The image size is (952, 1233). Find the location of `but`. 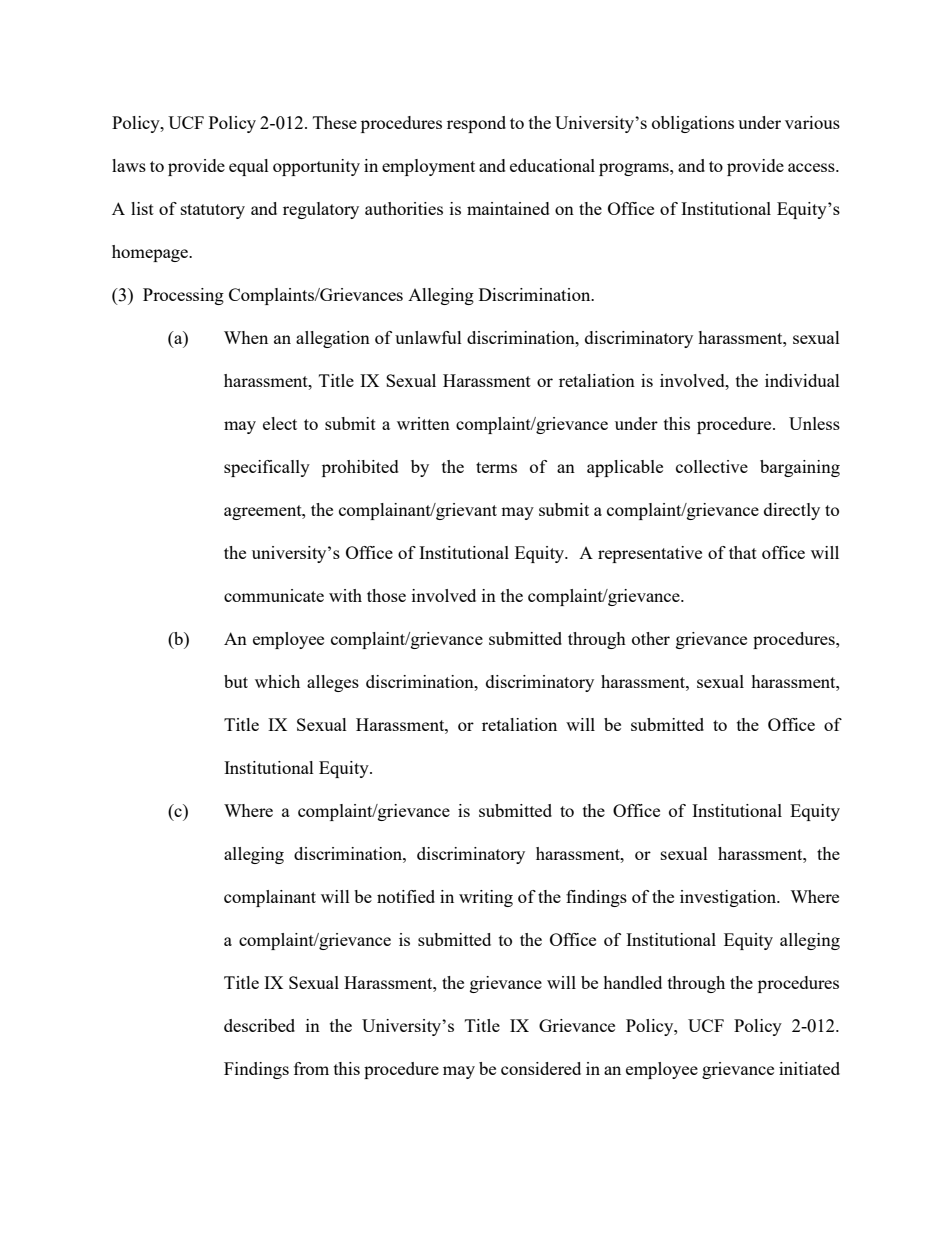

but is located at coordinates (236, 681).
